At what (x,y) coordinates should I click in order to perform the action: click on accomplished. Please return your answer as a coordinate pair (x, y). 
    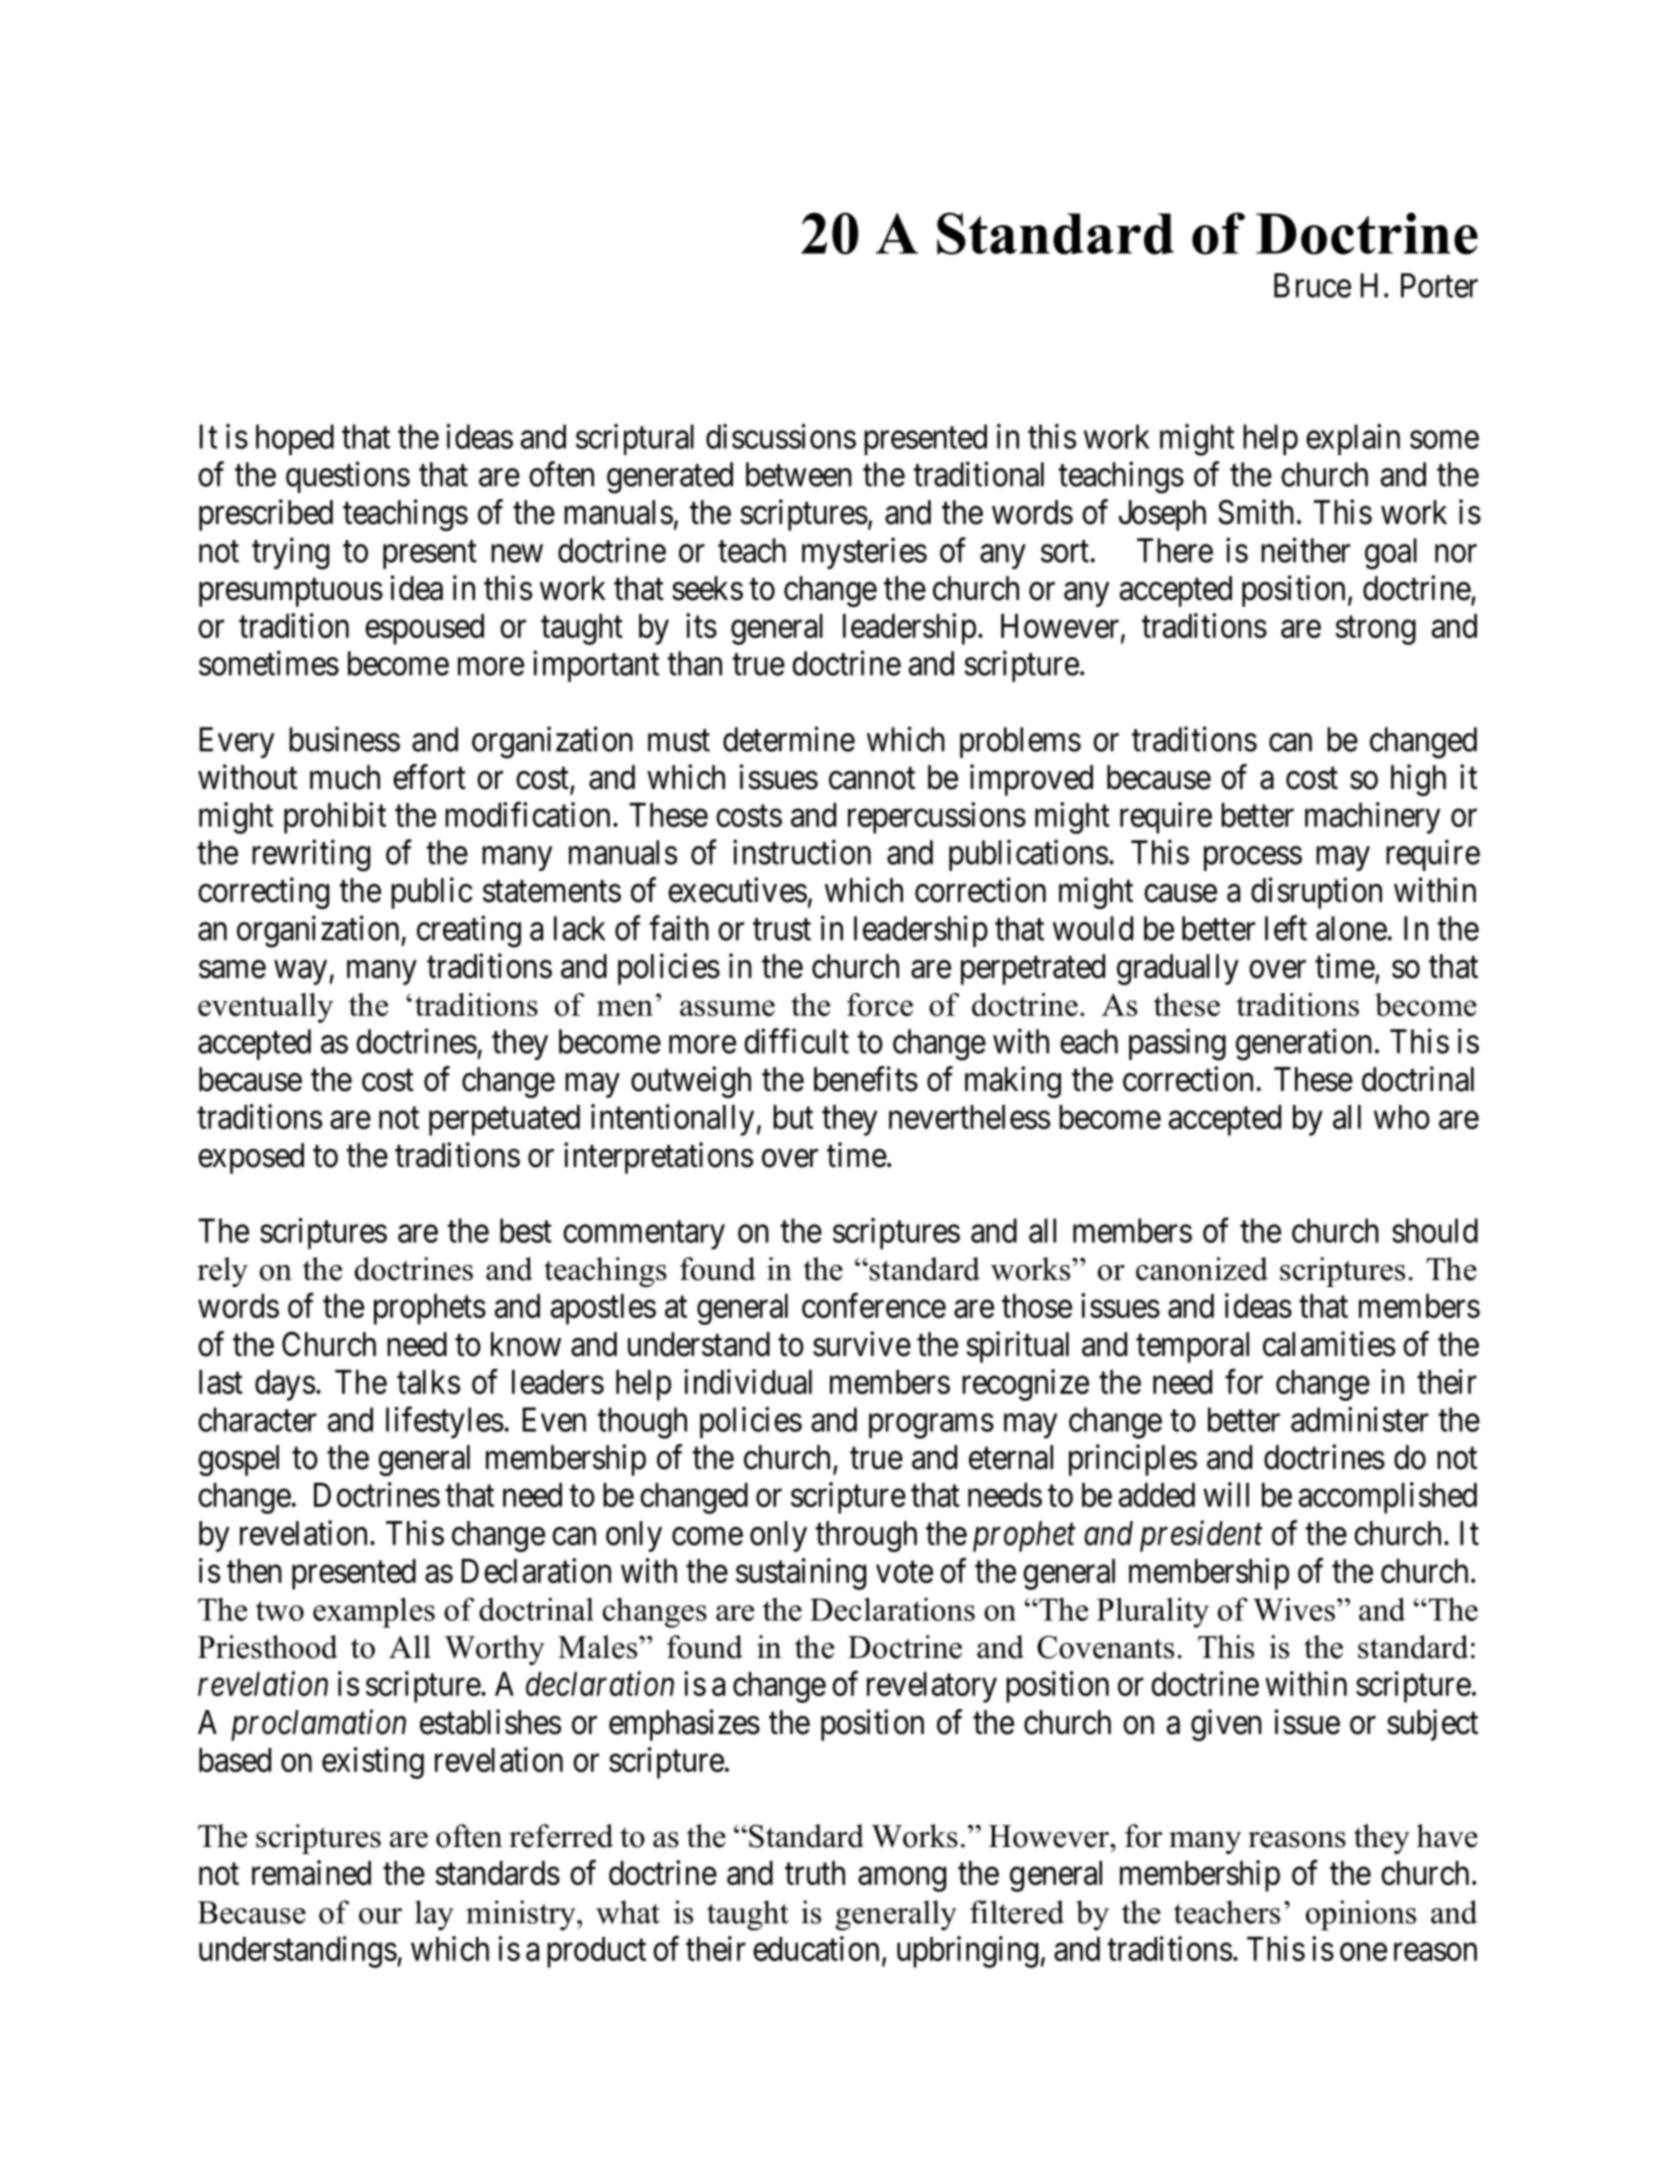
    Looking at the image, I should click on (1388, 1498).
